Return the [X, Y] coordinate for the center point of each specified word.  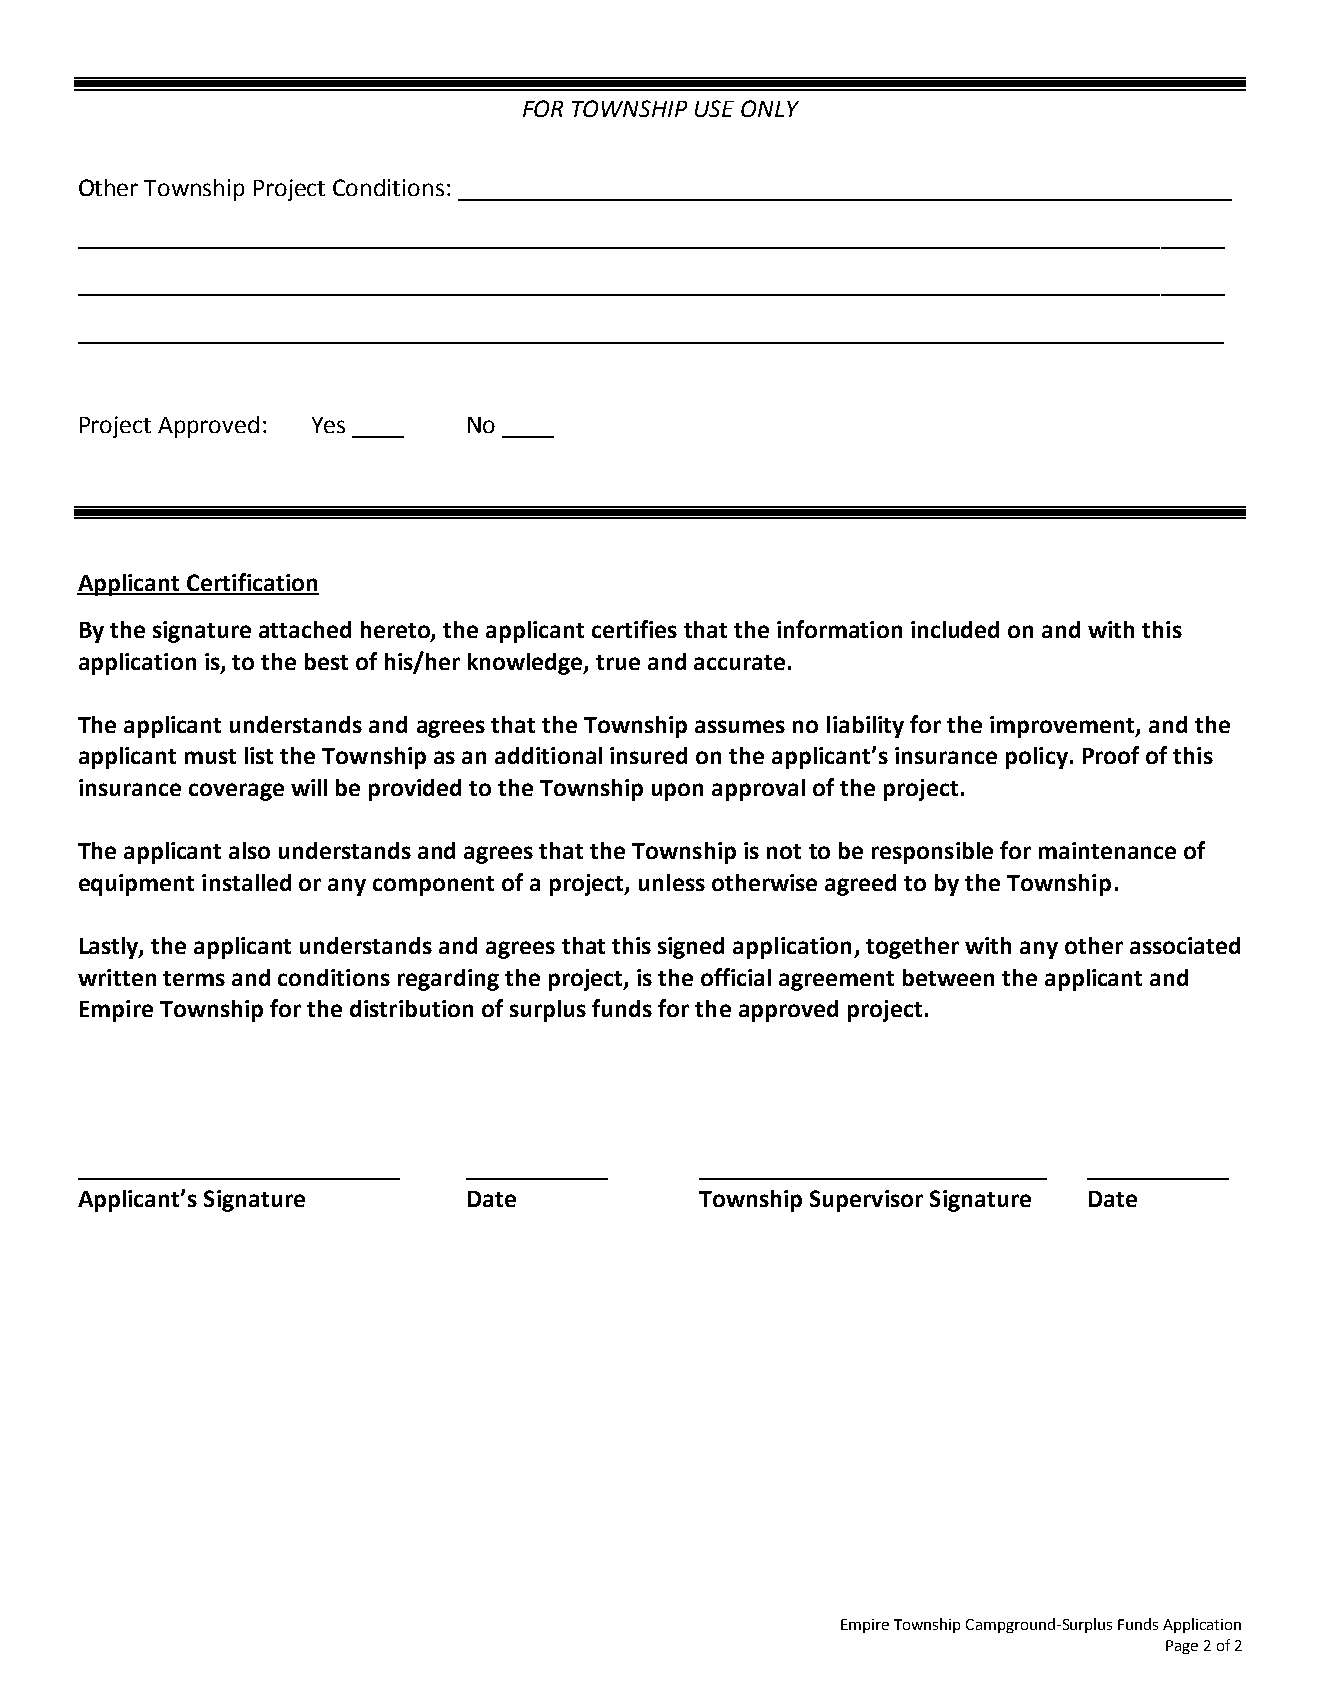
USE [714, 108]
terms [194, 978]
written [117, 977]
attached [305, 629]
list [259, 755]
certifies [634, 629]
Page [1182, 1647]
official [736, 977]
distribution [411, 1008]
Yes [328, 425]
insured [648, 755]
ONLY [770, 108]
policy [1037, 758]
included [955, 629]
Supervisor [866, 1201]
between [948, 977]
